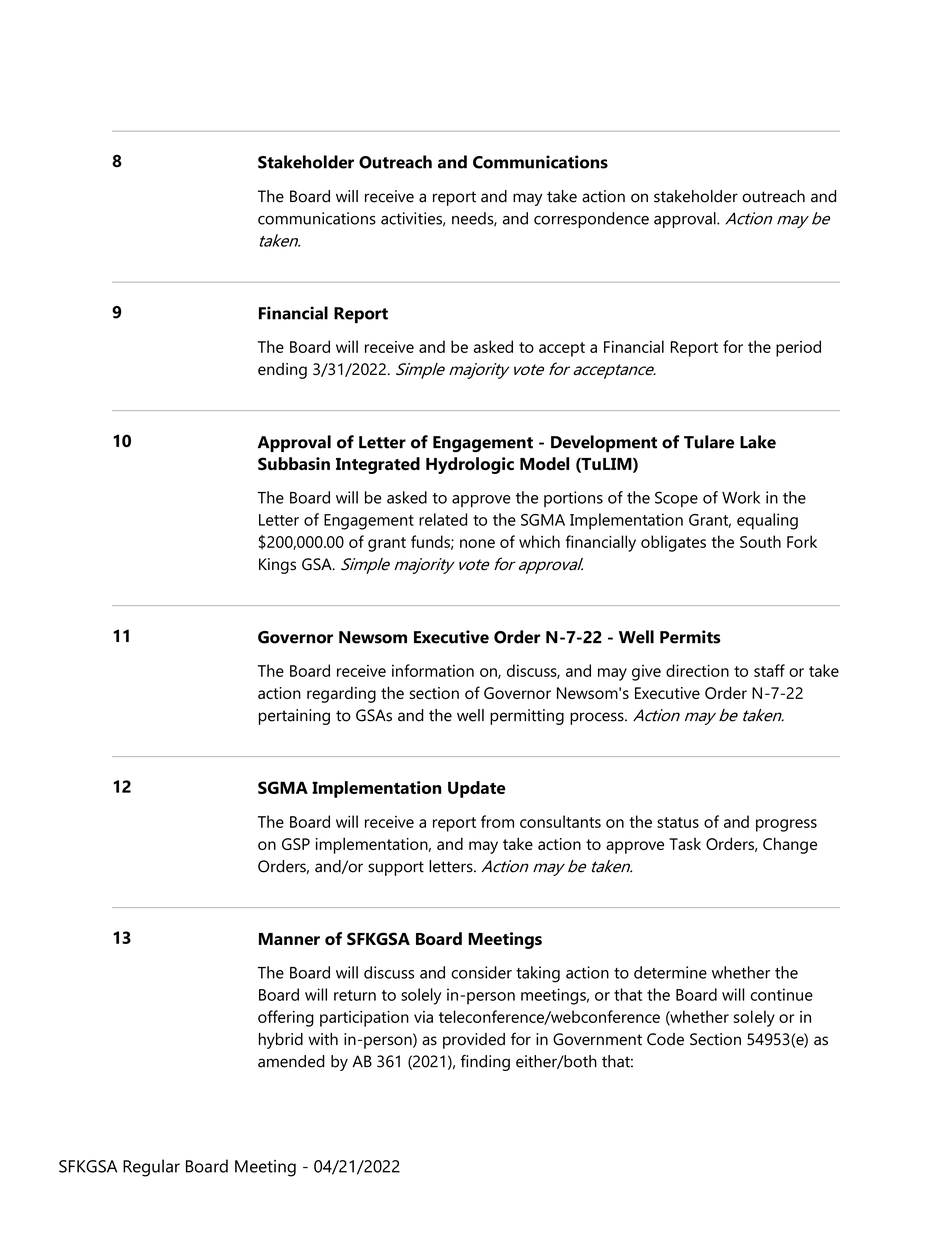  Describe the element at coordinates (151, 1168) in the screenshot. I see `Regular` at that location.
